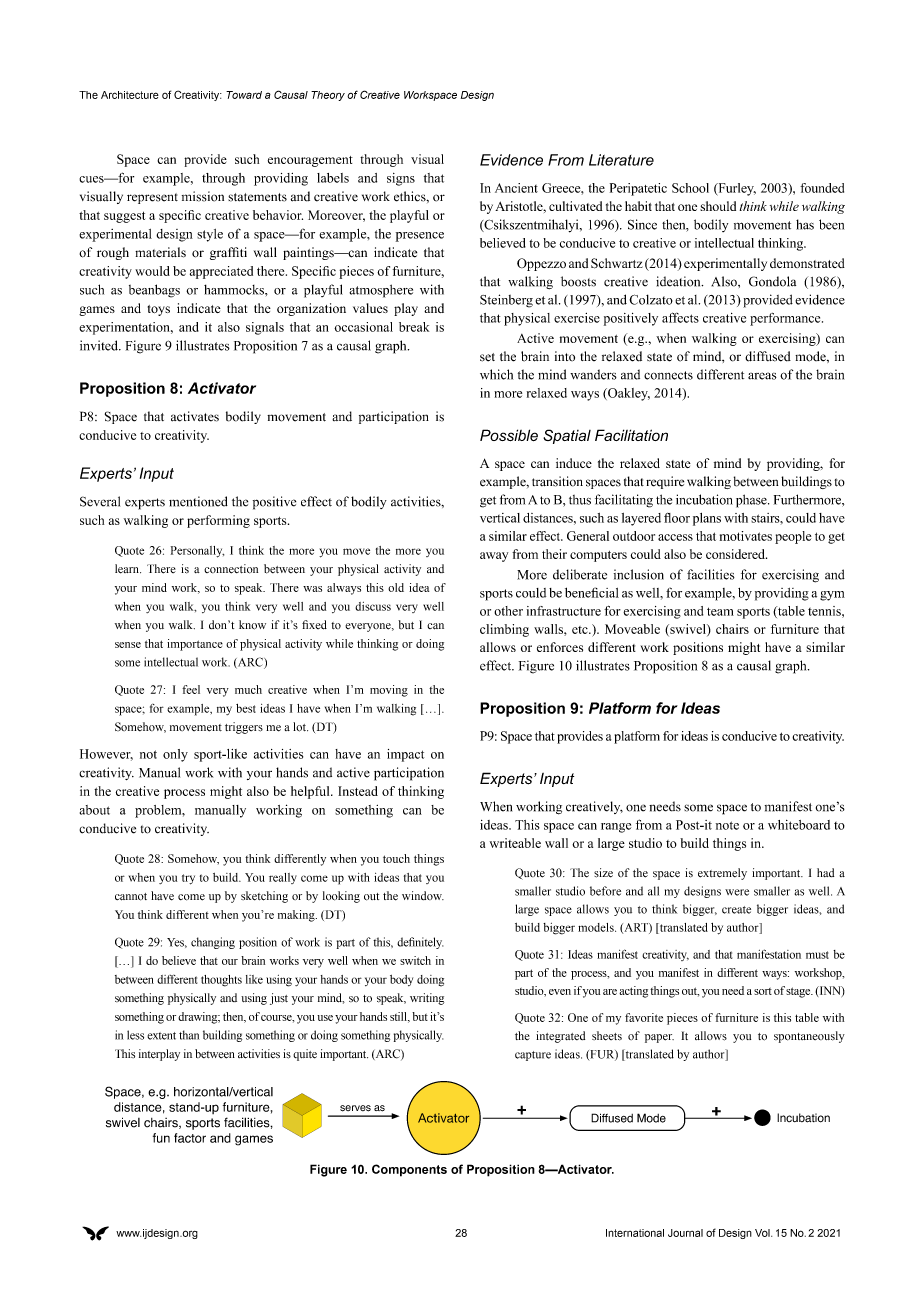  What do you see at coordinates (515, 843) in the screenshot?
I see `writeable` at bounding box center [515, 843].
